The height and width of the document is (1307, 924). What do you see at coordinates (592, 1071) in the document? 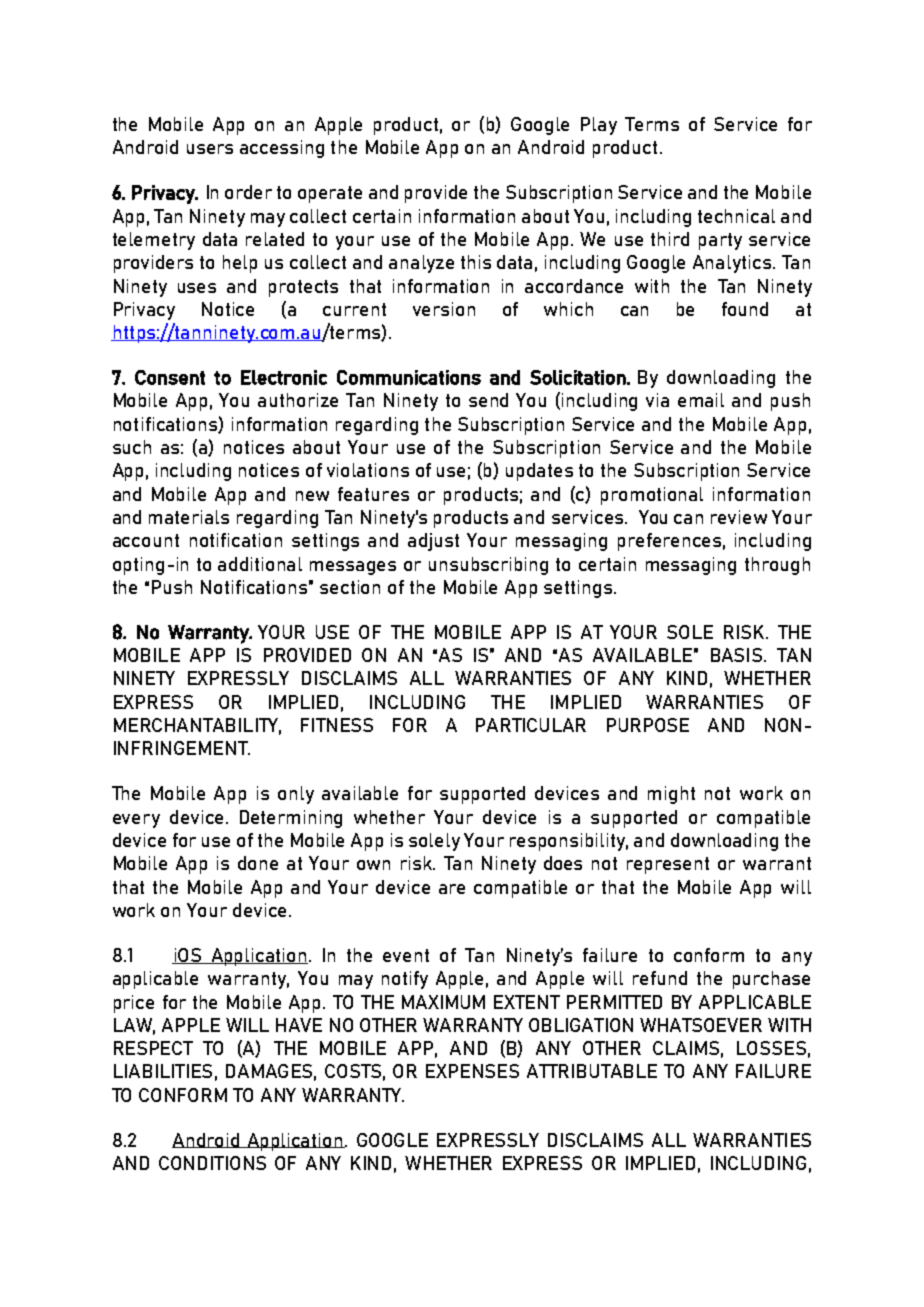
I see `ATTRIBUTABLE` at bounding box center [592, 1071].
